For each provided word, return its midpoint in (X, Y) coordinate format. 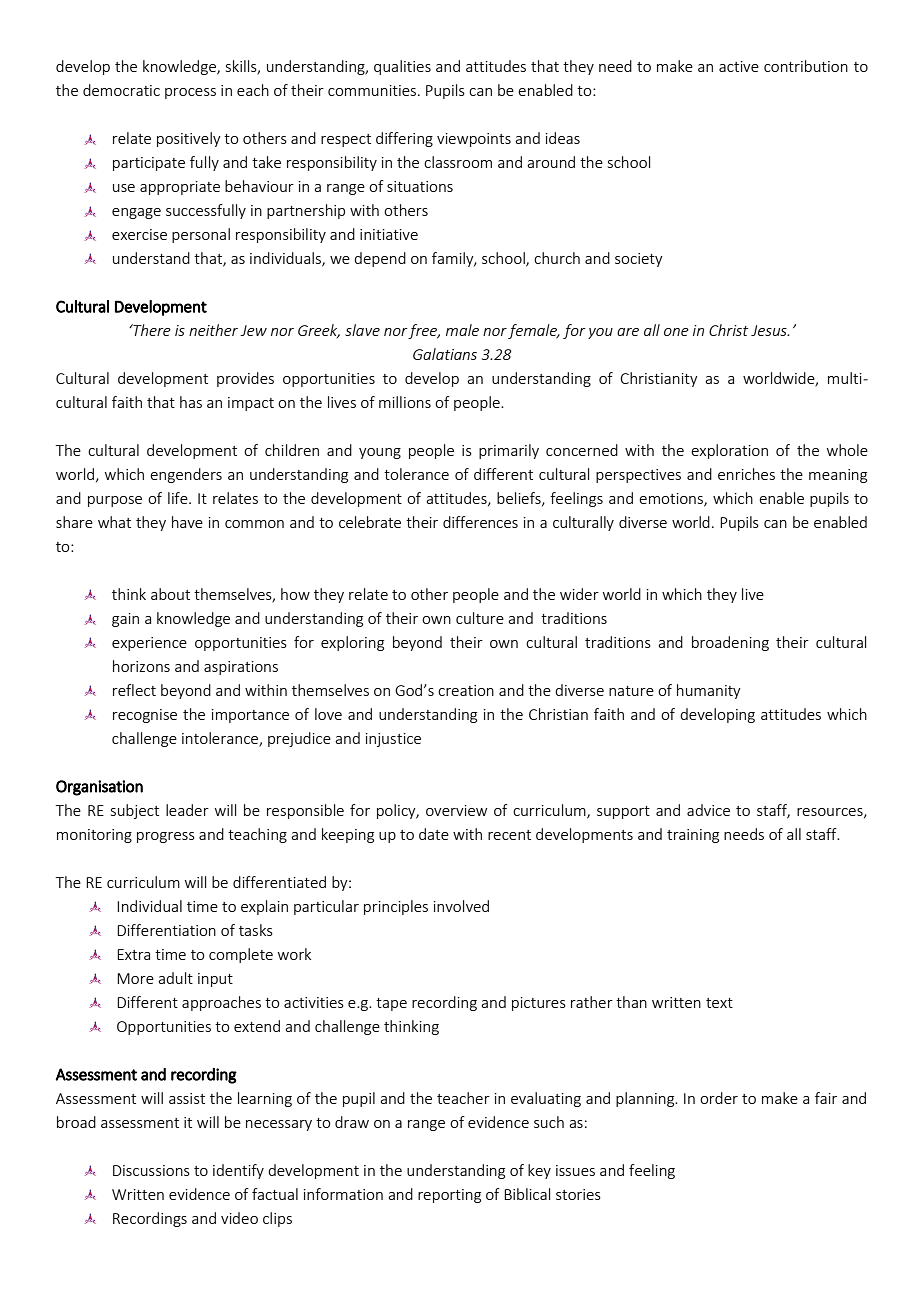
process (190, 93)
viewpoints (474, 140)
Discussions (151, 1170)
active (739, 66)
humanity (709, 691)
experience (149, 644)
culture (480, 618)
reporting (449, 1196)
